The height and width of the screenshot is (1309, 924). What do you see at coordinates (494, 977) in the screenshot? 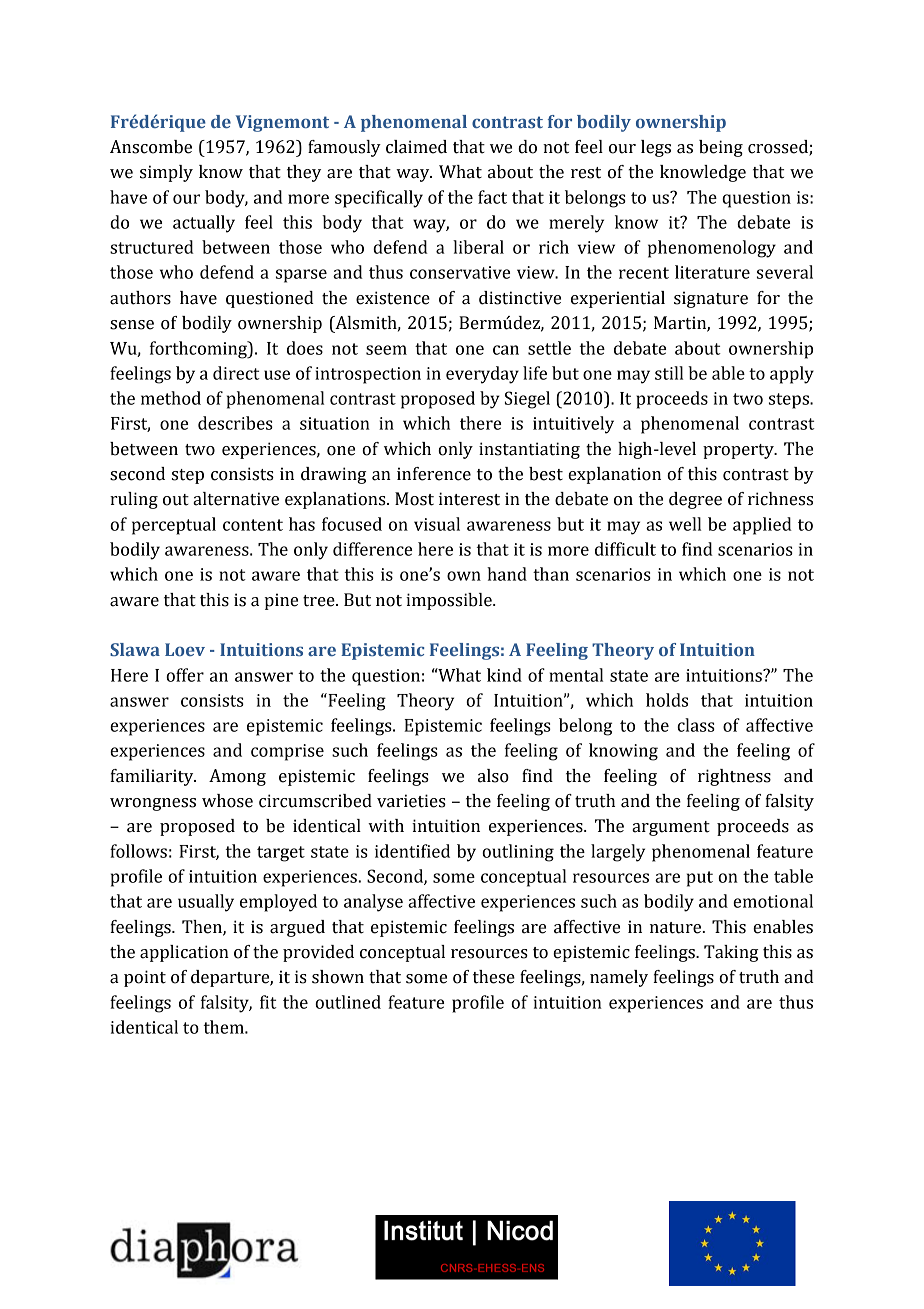
I see `these` at bounding box center [494, 977].
